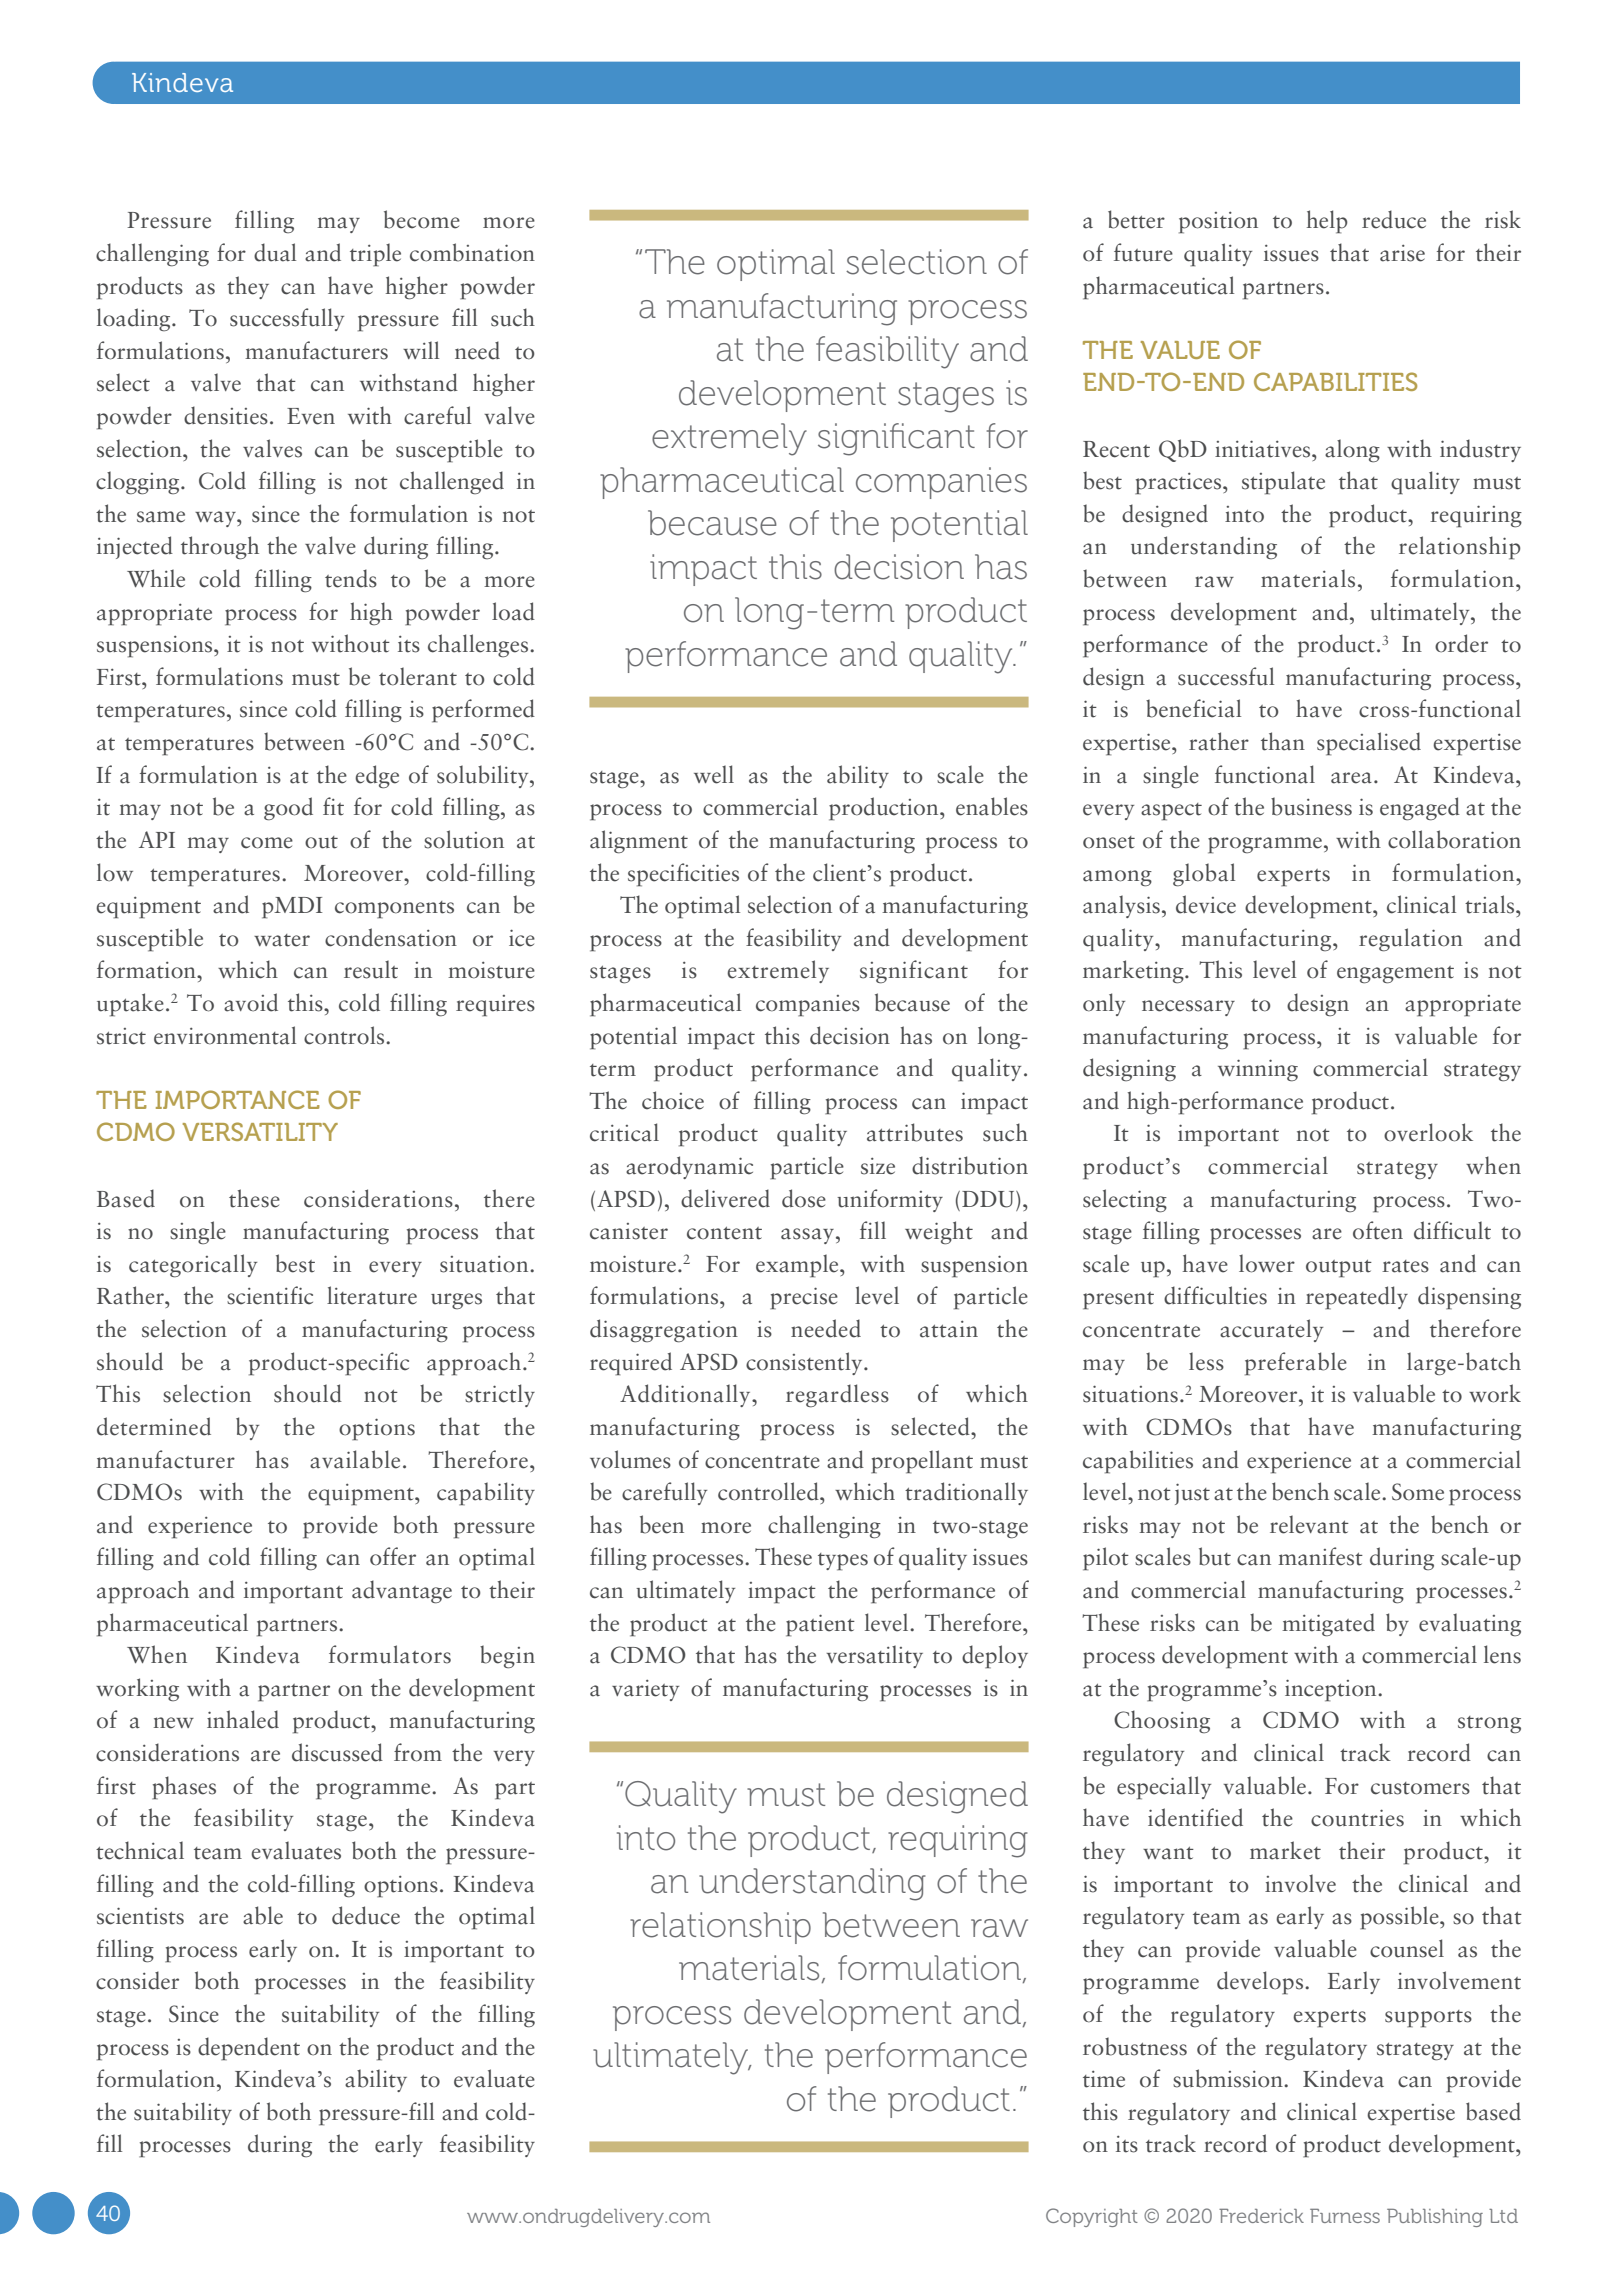 The width and height of the page is (1618, 2288). What do you see at coordinates (270, 1295) in the page?
I see `scientific` at bounding box center [270, 1295].
